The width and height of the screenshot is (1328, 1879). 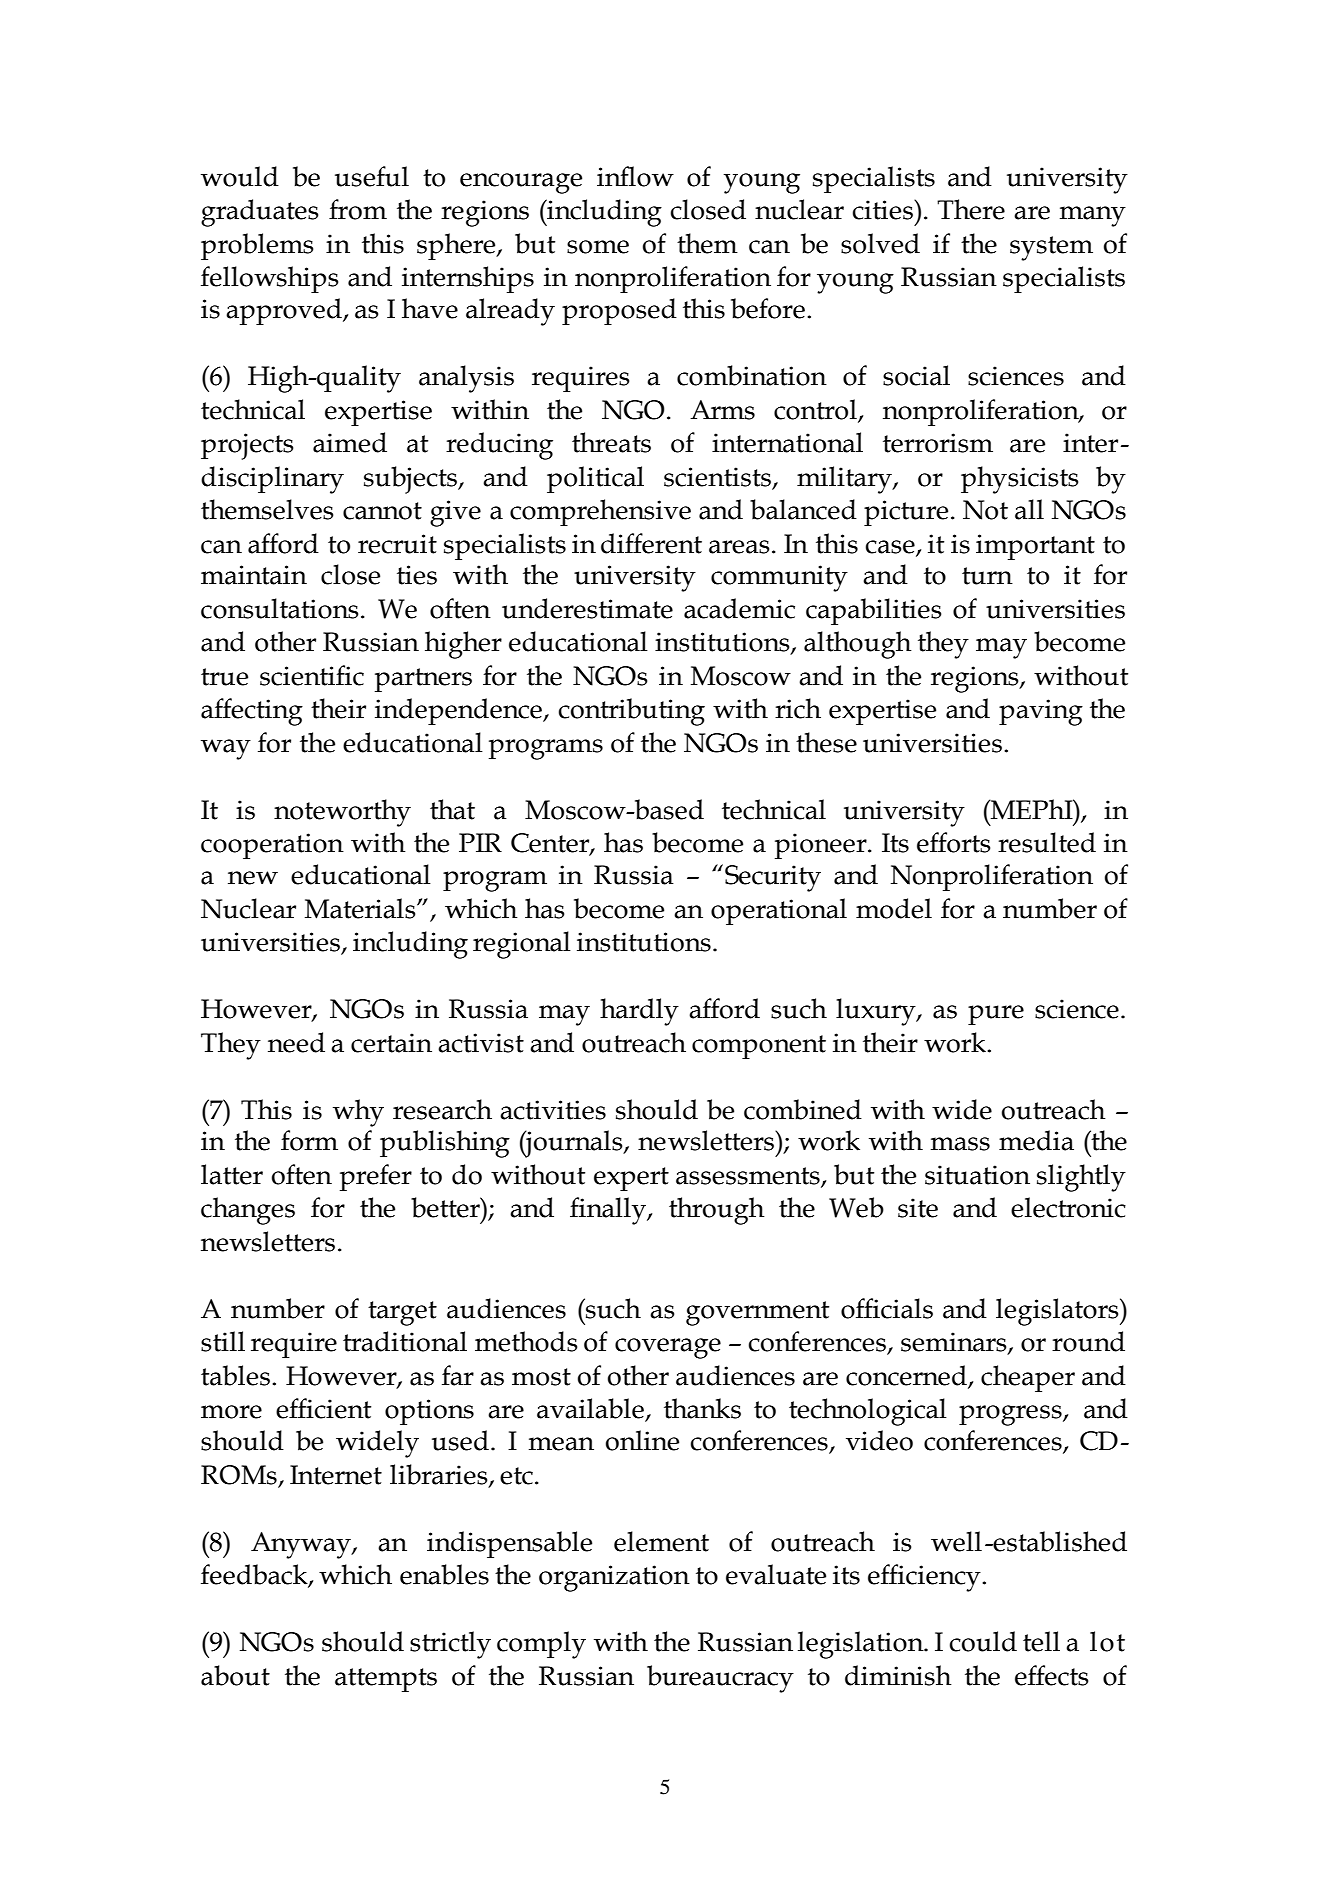 I want to click on hardly, so click(x=639, y=1012).
